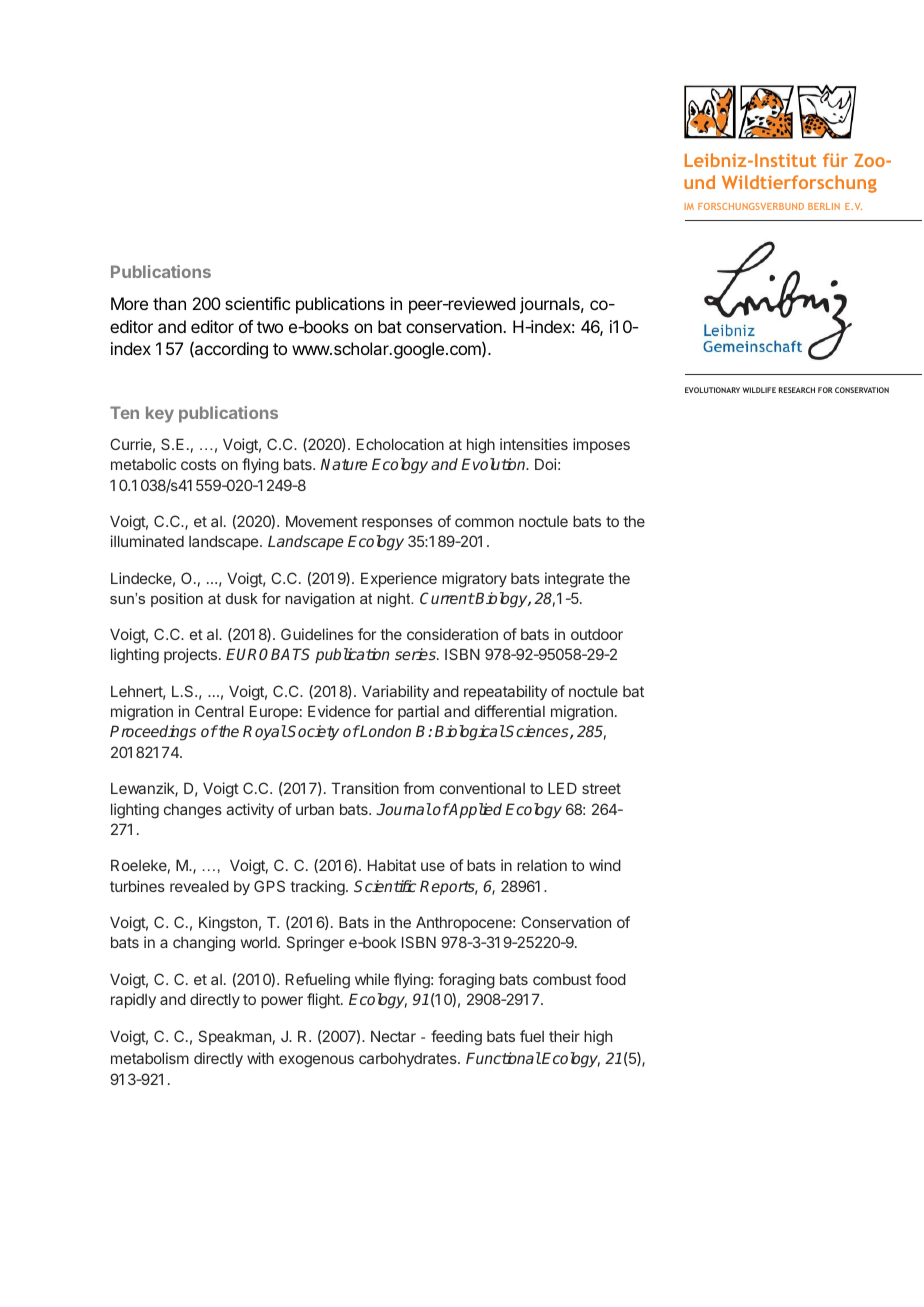  What do you see at coordinates (452, 634) in the screenshot?
I see `consideration` at bounding box center [452, 634].
